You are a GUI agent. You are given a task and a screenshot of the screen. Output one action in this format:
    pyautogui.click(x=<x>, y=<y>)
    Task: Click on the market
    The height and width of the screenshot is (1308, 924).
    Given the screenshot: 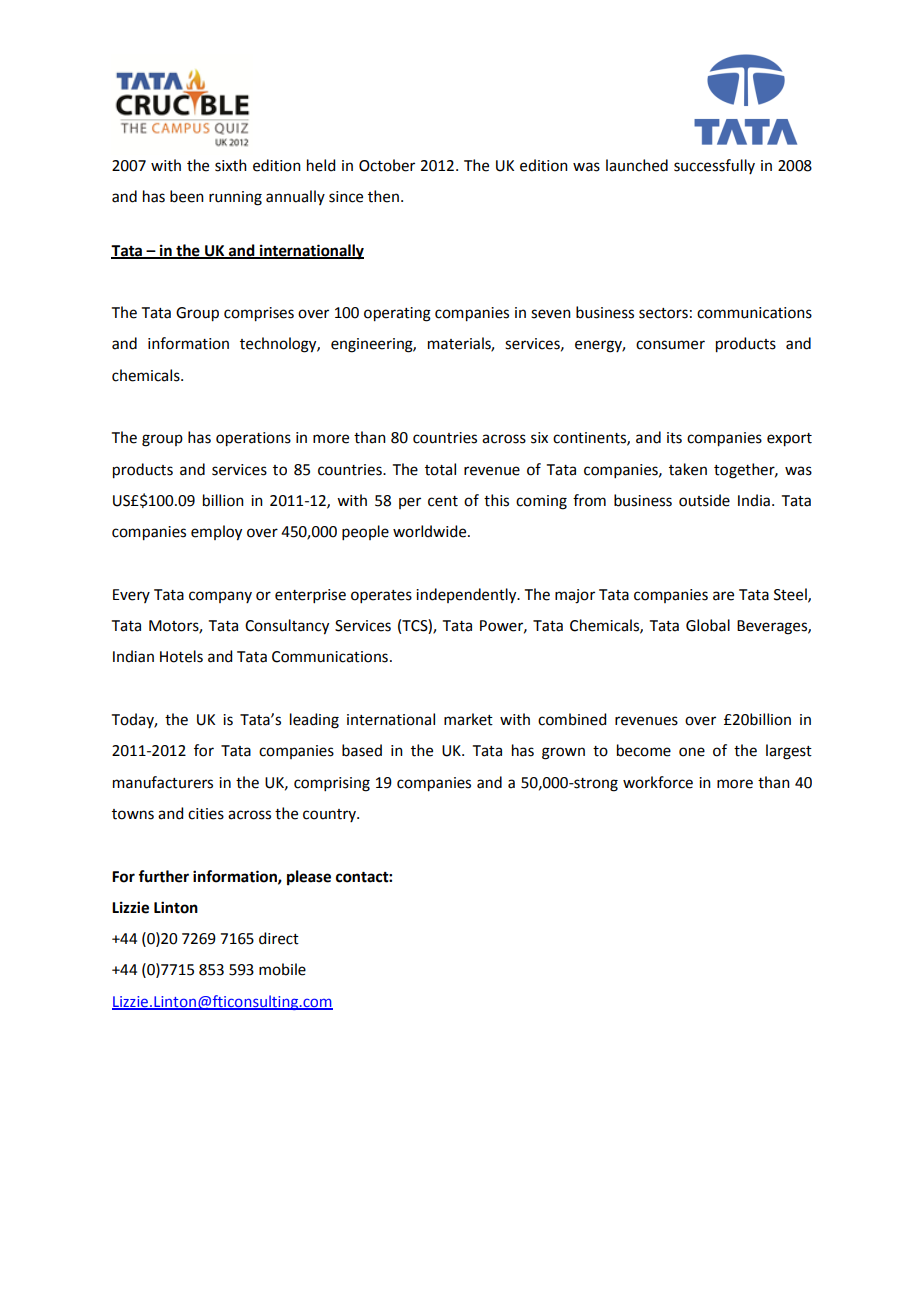 What is the action you would take?
    pyautogui.click(x=468, y=719)
